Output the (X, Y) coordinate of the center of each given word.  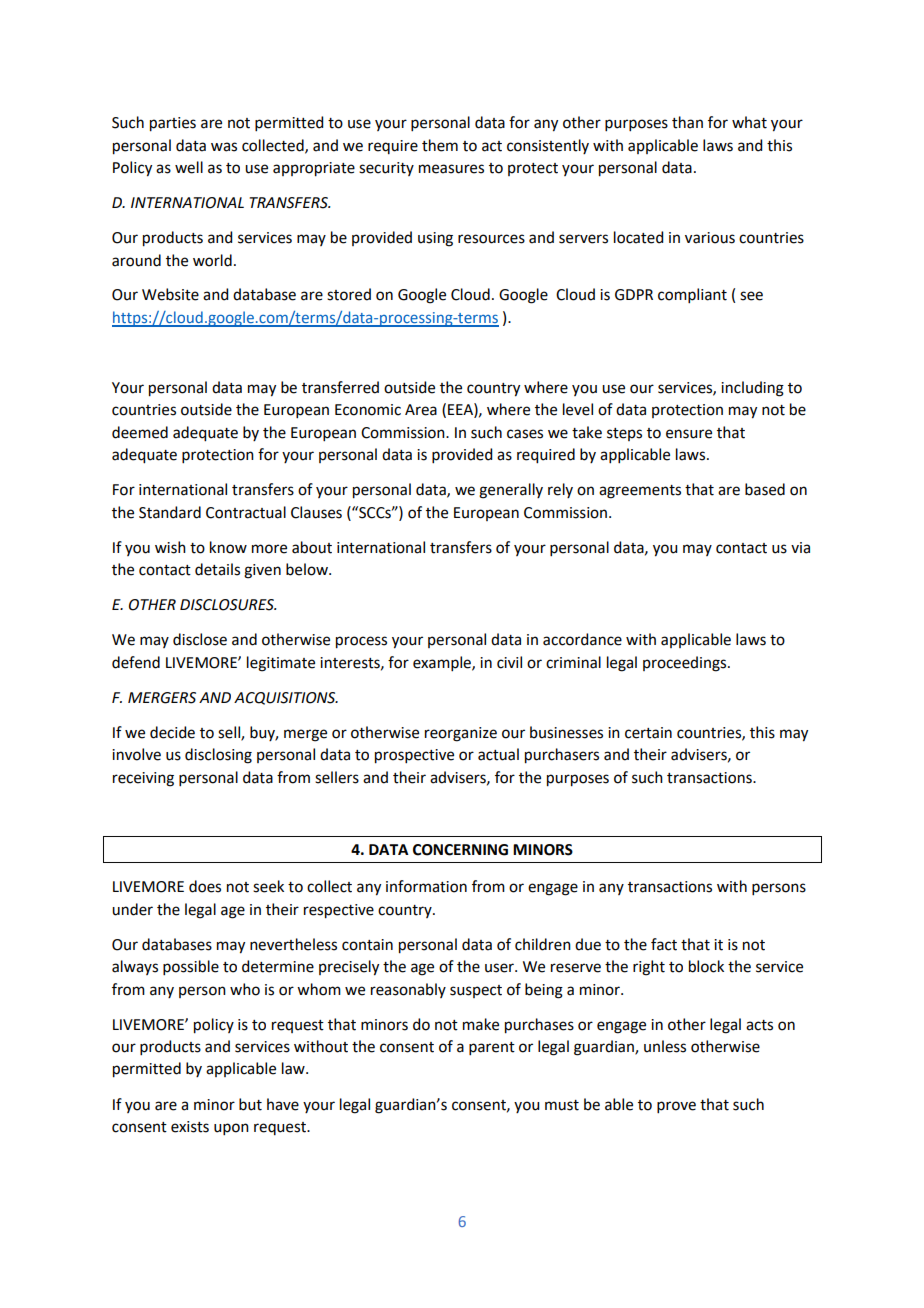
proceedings (686, 664)
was (224, 147)
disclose (200, 639)
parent (492, 1048)
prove (676, 1107)
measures (451, 169)
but (250, 1104)
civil (509, 662)
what (749, 122)
